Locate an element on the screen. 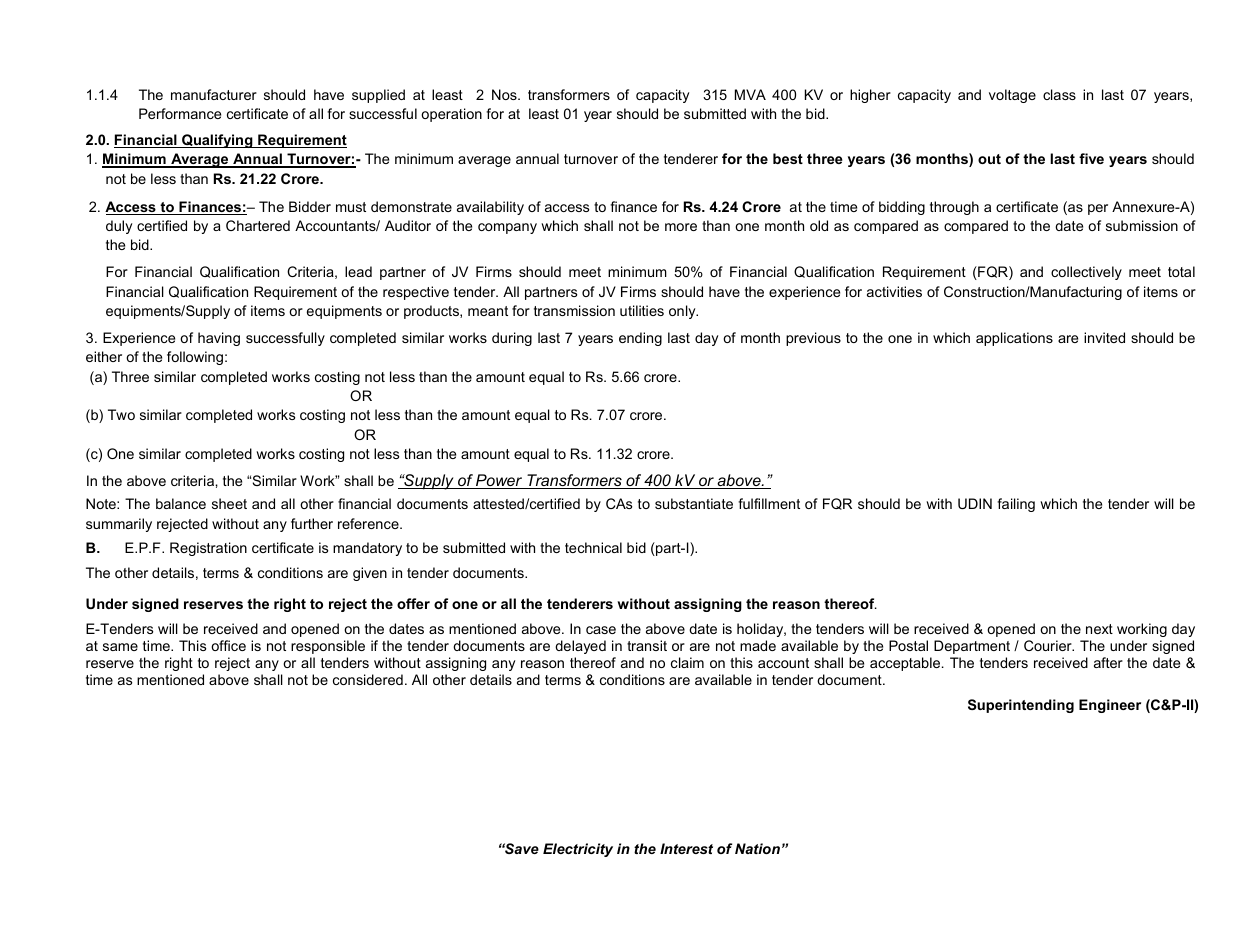 The height and width of the screenshot is (952, 1233). applications is located at coordinates (1014, 339).
